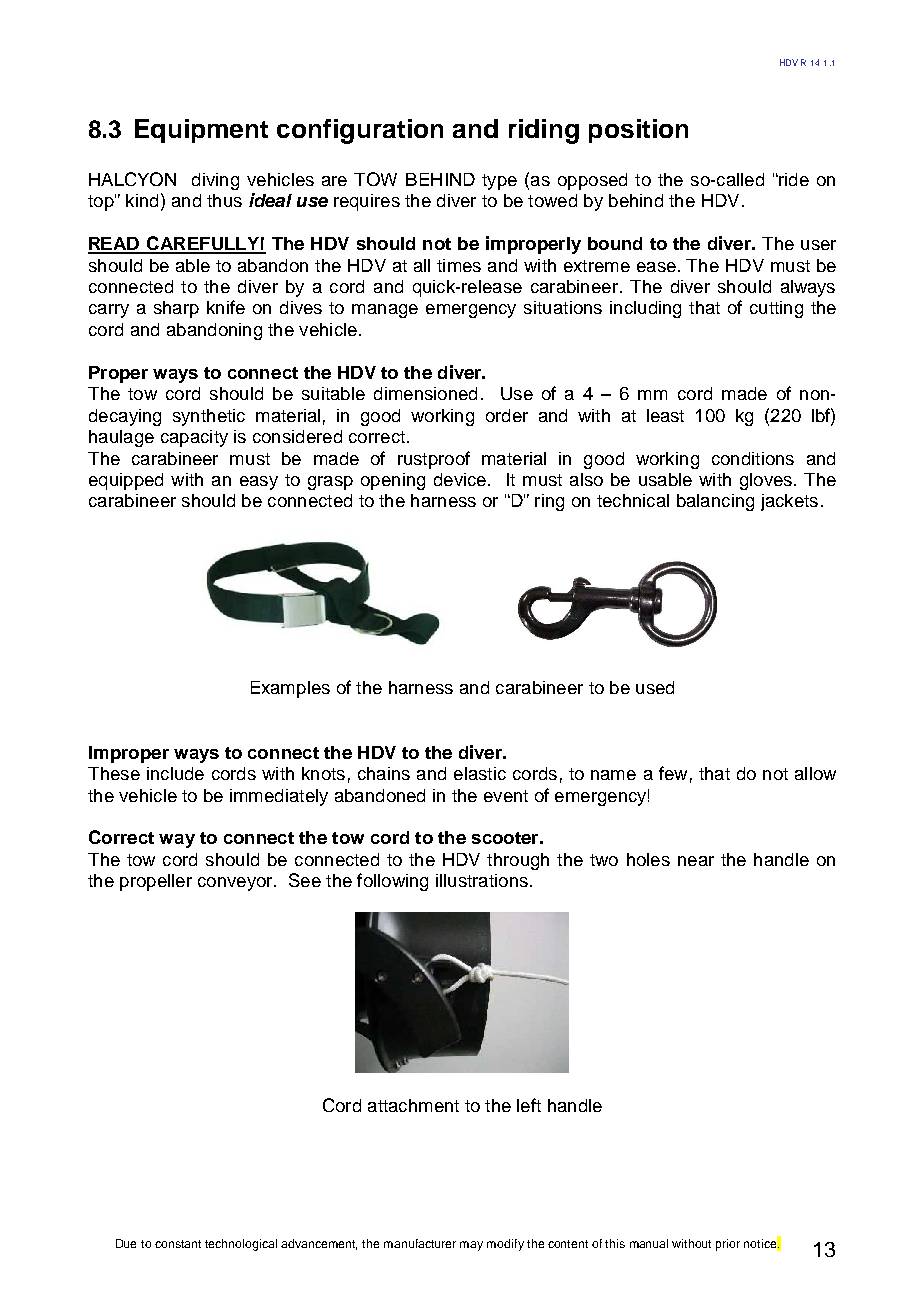  Describe the element at coordinates (215, 181) in the page. I see `diving` at that location.
